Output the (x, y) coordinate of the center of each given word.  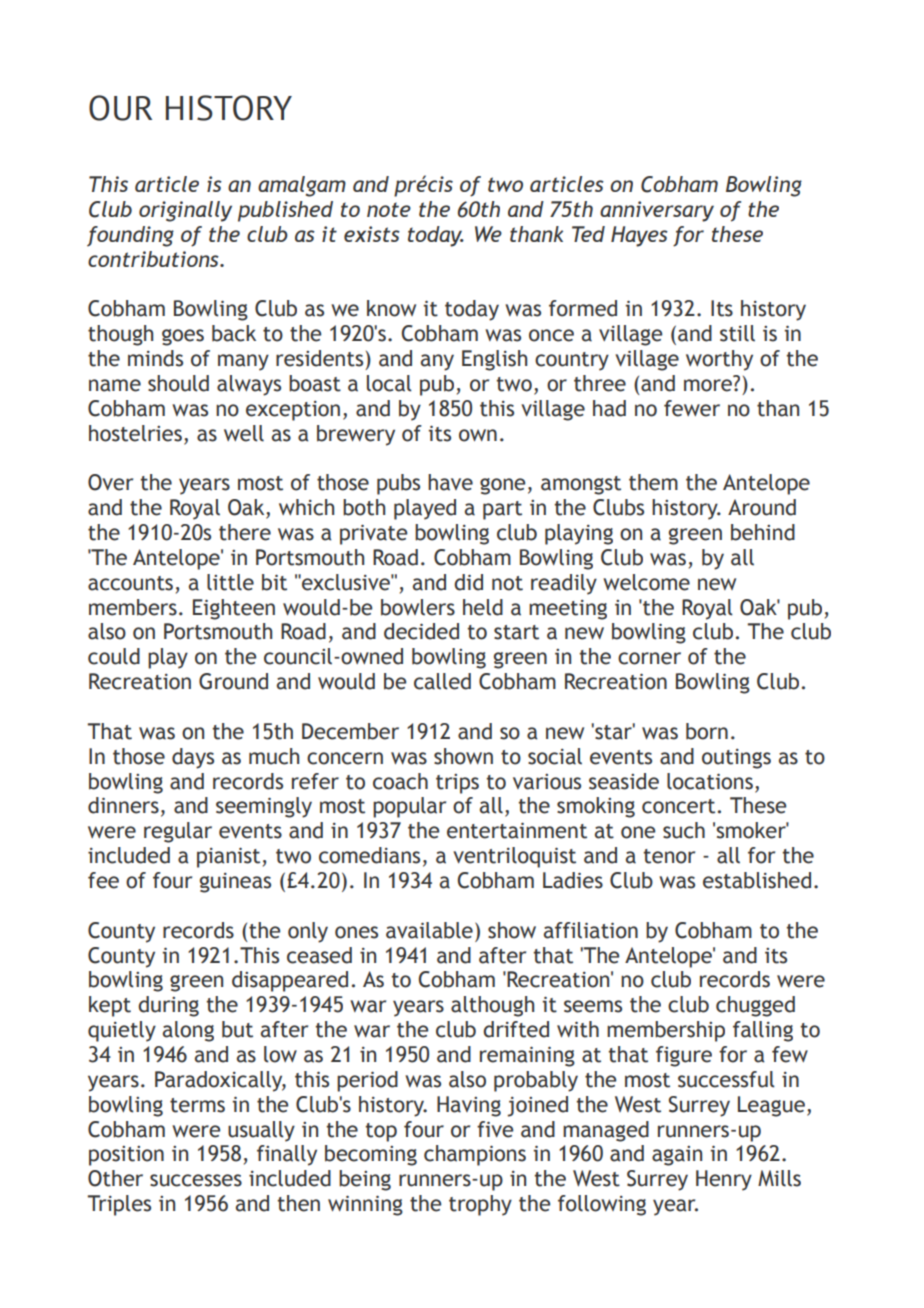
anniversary (657, 211)
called (442, 681)
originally (185, 211)
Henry (724, 1180)
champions (475, 1155)
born (707, 731)
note (389, 209)
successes (196, 1180)
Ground (233, 681)
